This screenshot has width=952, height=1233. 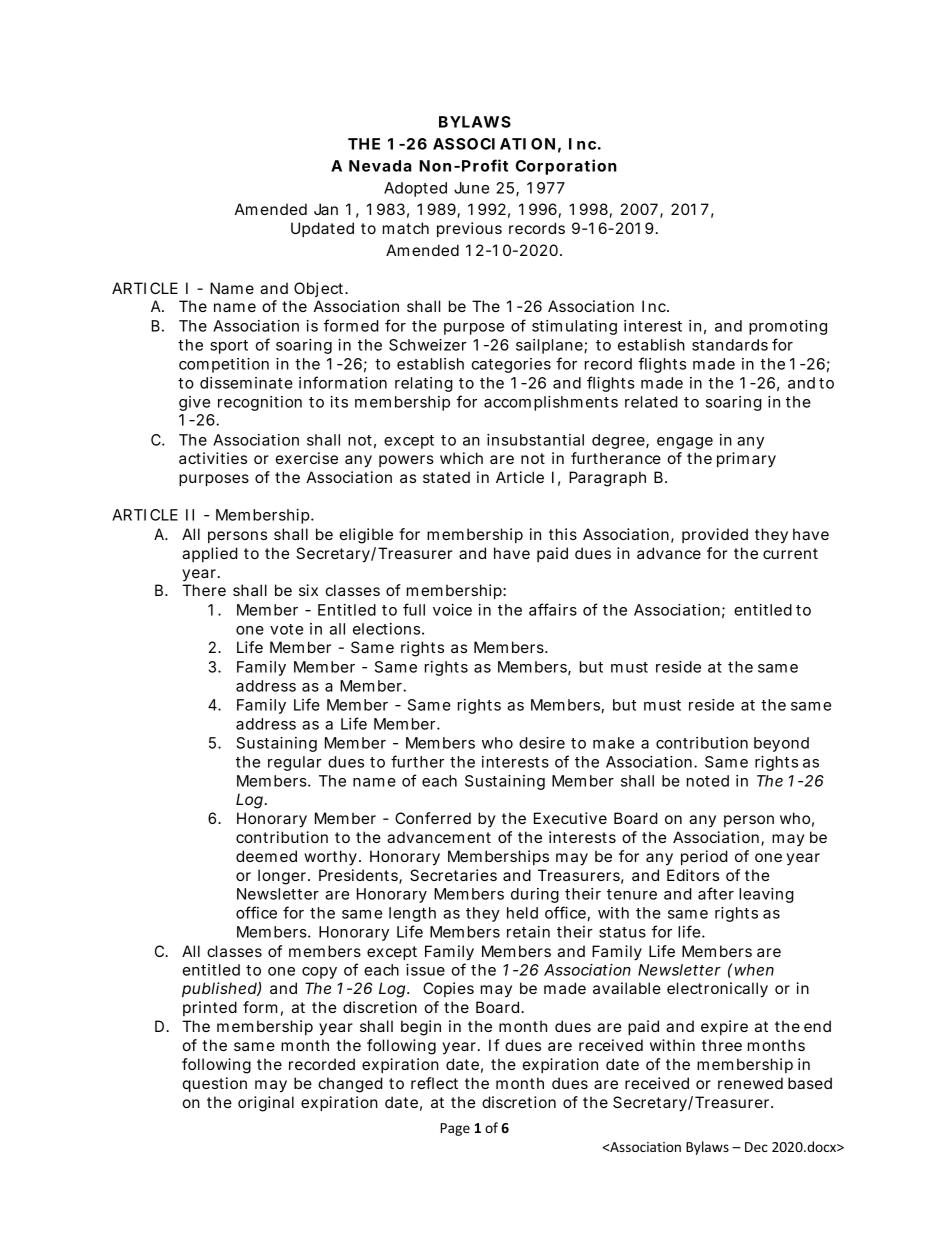 What do you see at coordinates (471, 188) in the screenshot?
I see `June` at bounding box center [471, 188].
